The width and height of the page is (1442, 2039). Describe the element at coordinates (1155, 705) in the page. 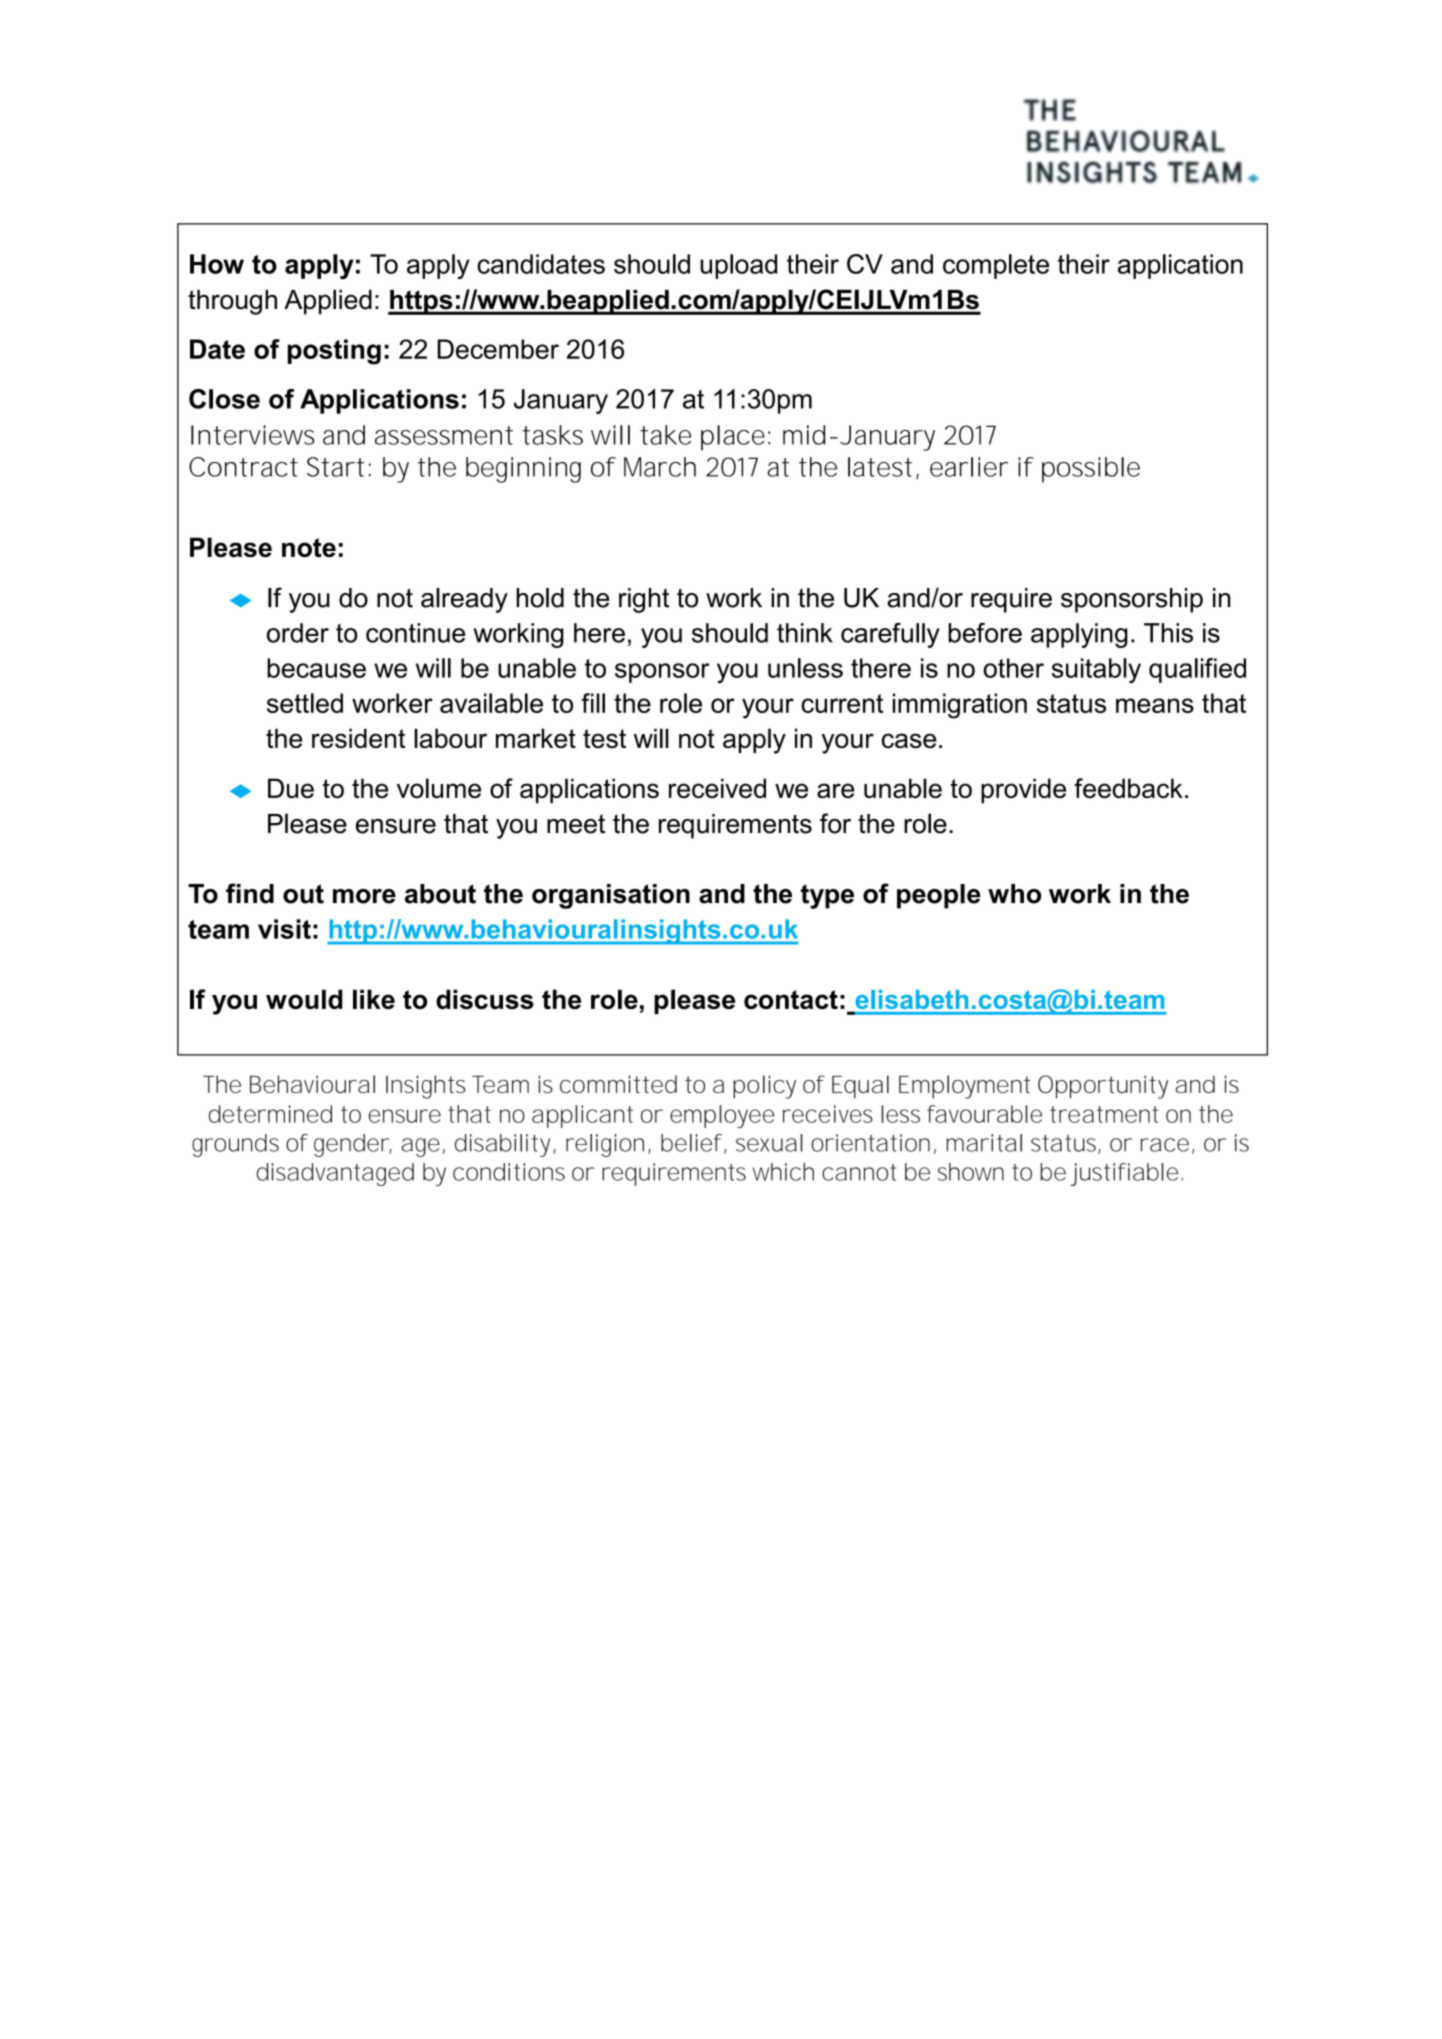

I see `means` at that location.
